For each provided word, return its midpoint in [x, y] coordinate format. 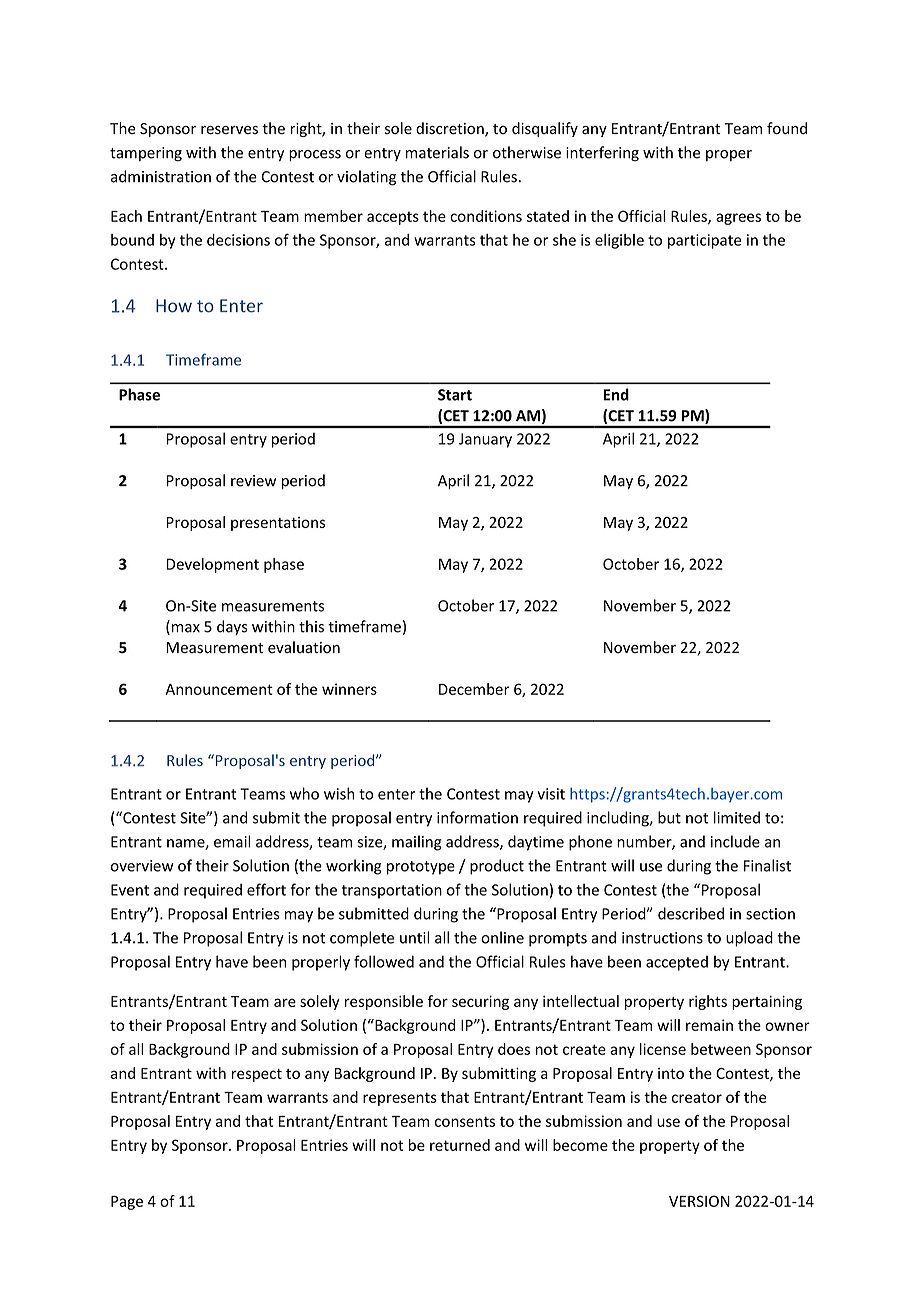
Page [127, 1203]
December [474, 689]
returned [460, 1145]
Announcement [219, 689]
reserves [229, 130]
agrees [738, 219]
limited [737, 817]
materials [437, 152]
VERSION [699, 1201]
